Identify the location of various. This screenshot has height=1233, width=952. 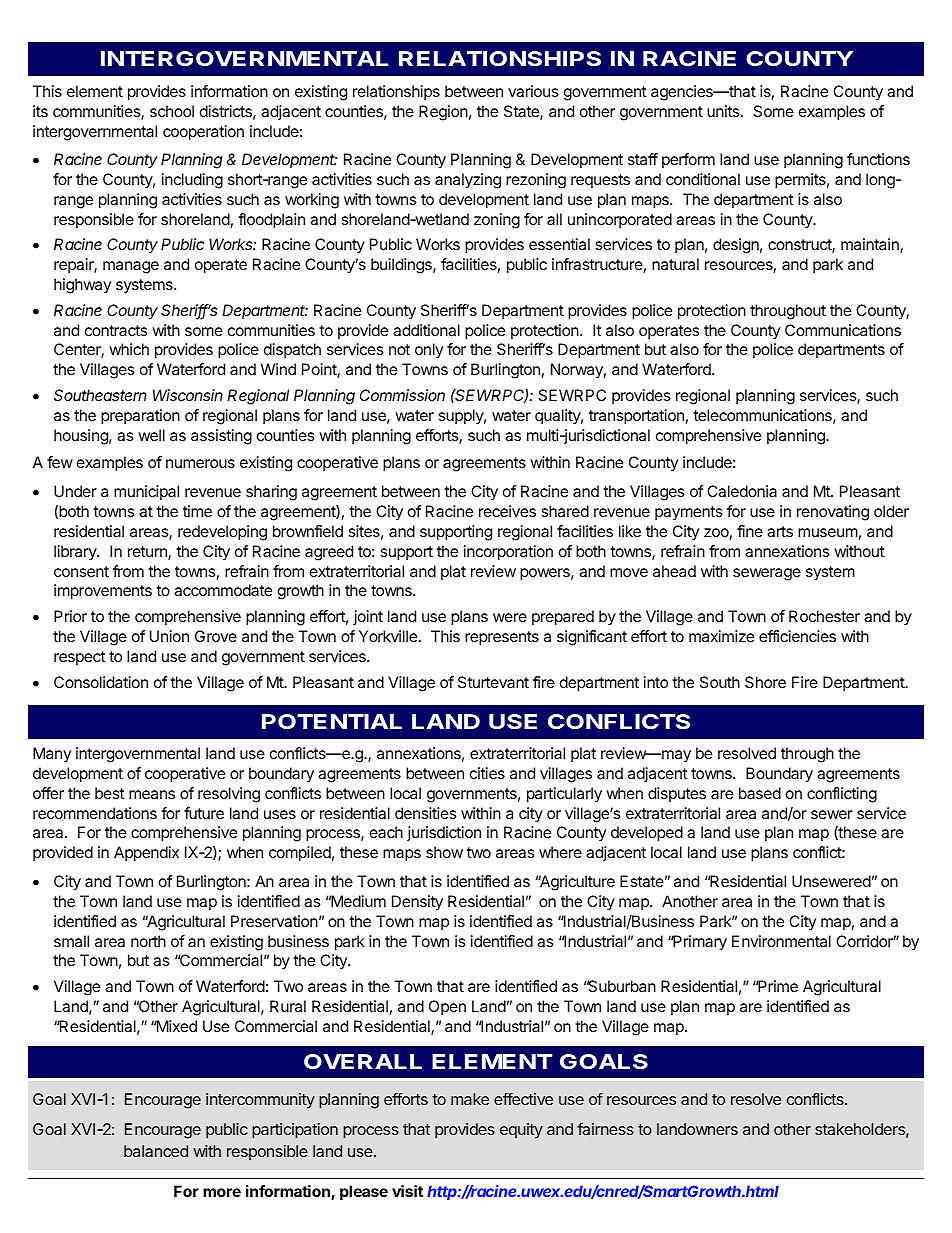
(533, 91).
